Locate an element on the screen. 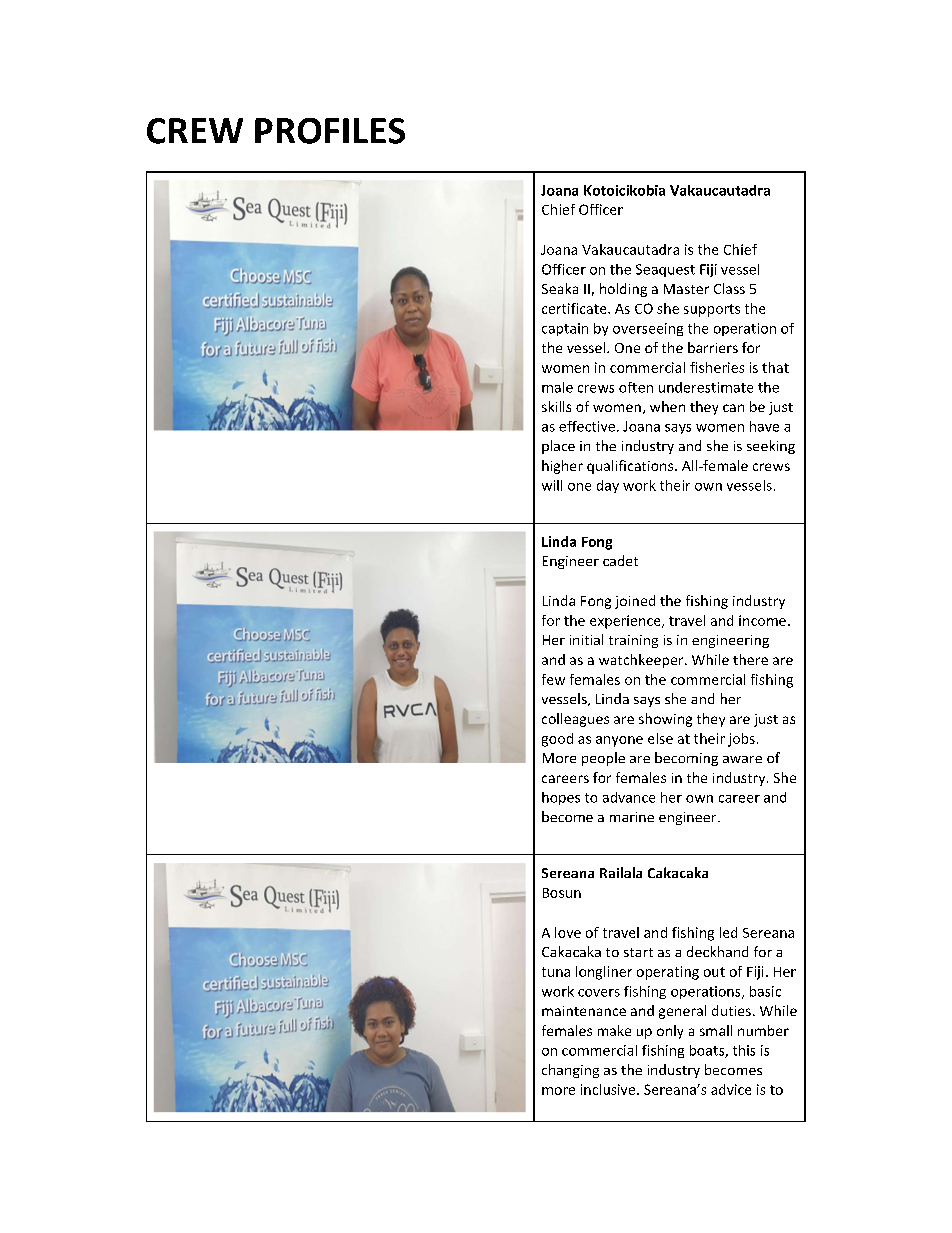  maintenance is located at coordinates (584, 1011).
